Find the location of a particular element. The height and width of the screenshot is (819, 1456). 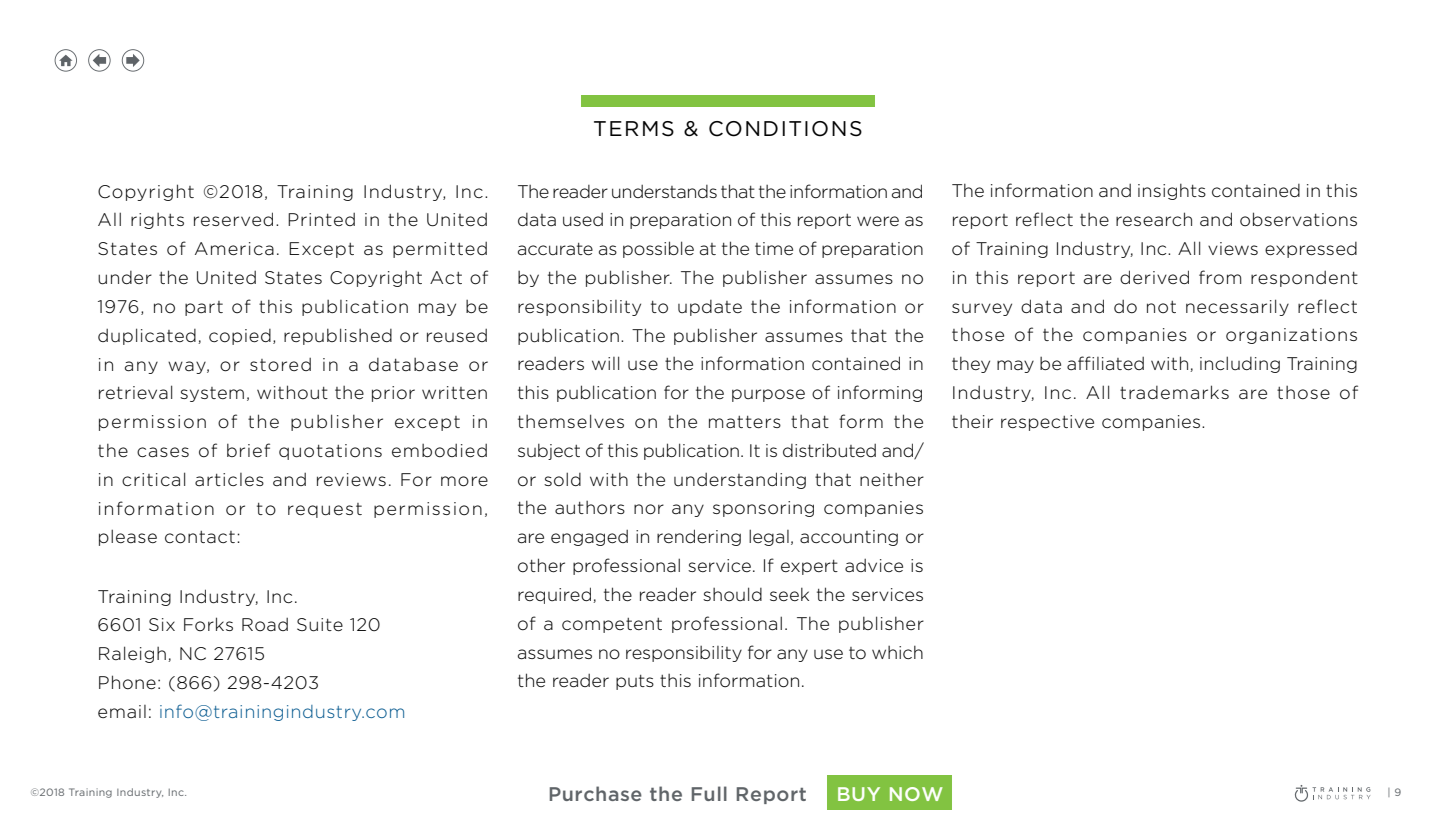

not is located at coordinates (1161, 307).
